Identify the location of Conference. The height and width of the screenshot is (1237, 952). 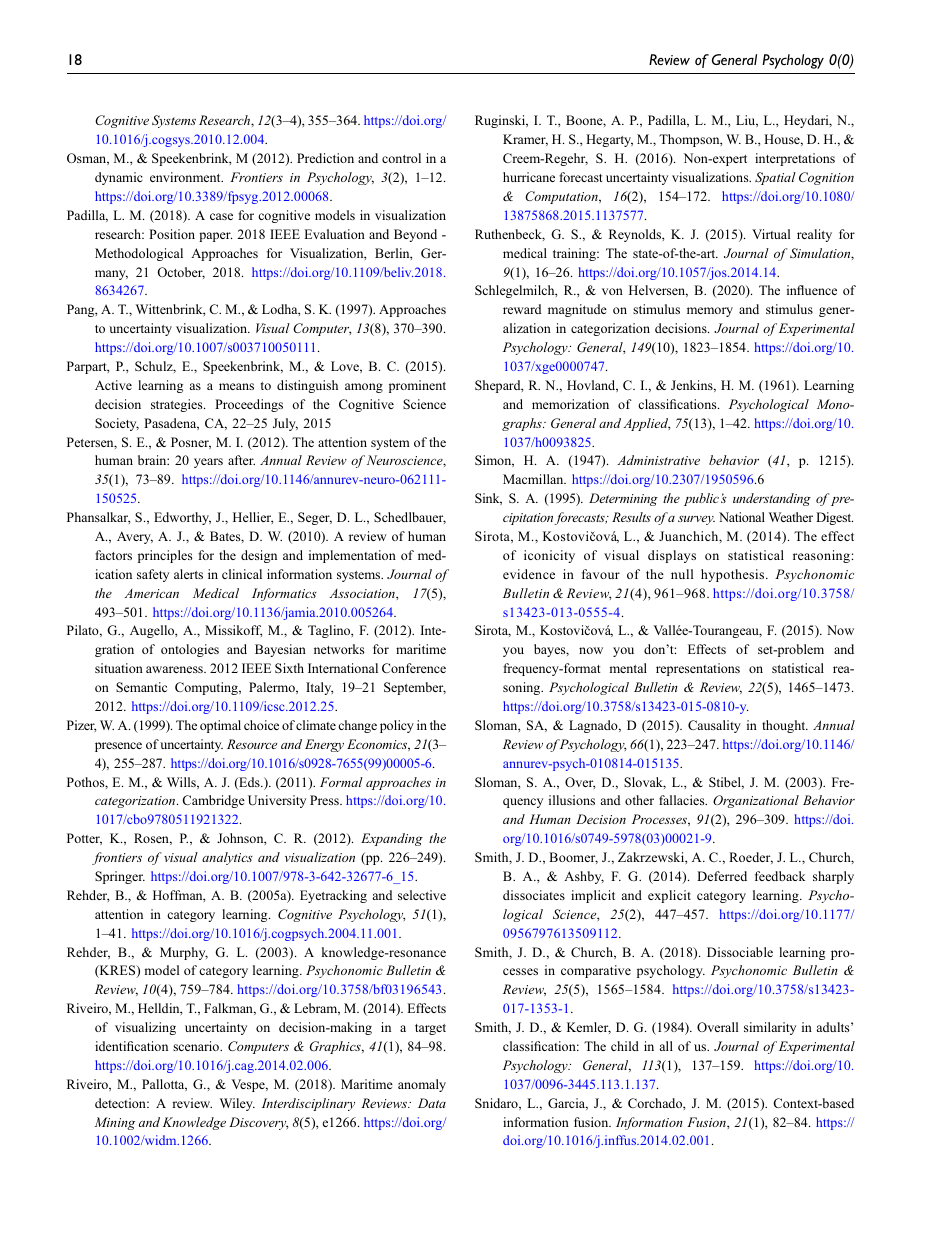
(414, 668).
